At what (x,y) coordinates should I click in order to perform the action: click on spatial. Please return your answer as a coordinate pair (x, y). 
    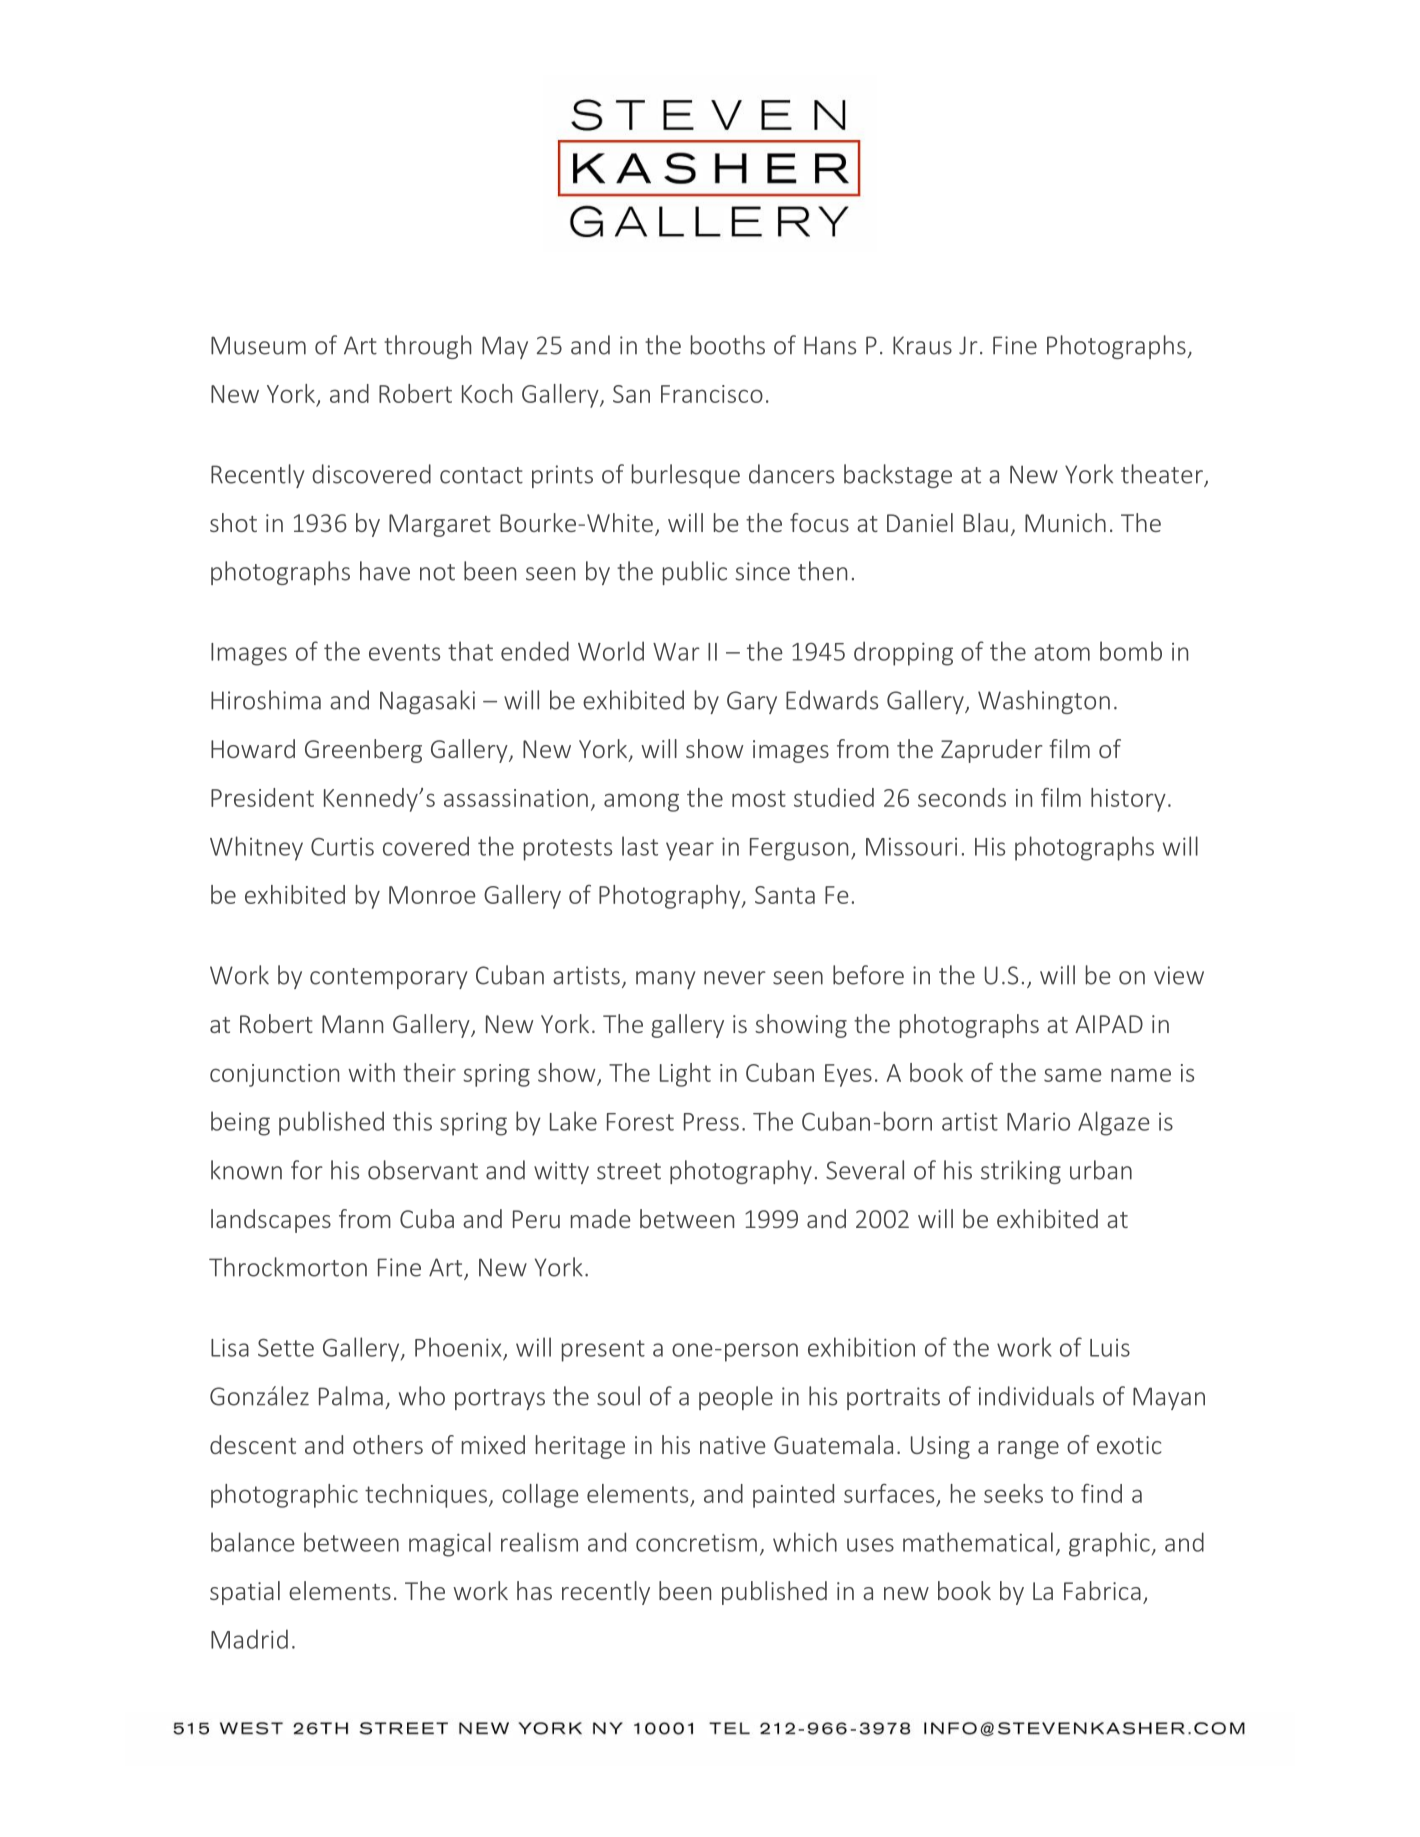
    Looking at the image, I should click on (245, 1593).
